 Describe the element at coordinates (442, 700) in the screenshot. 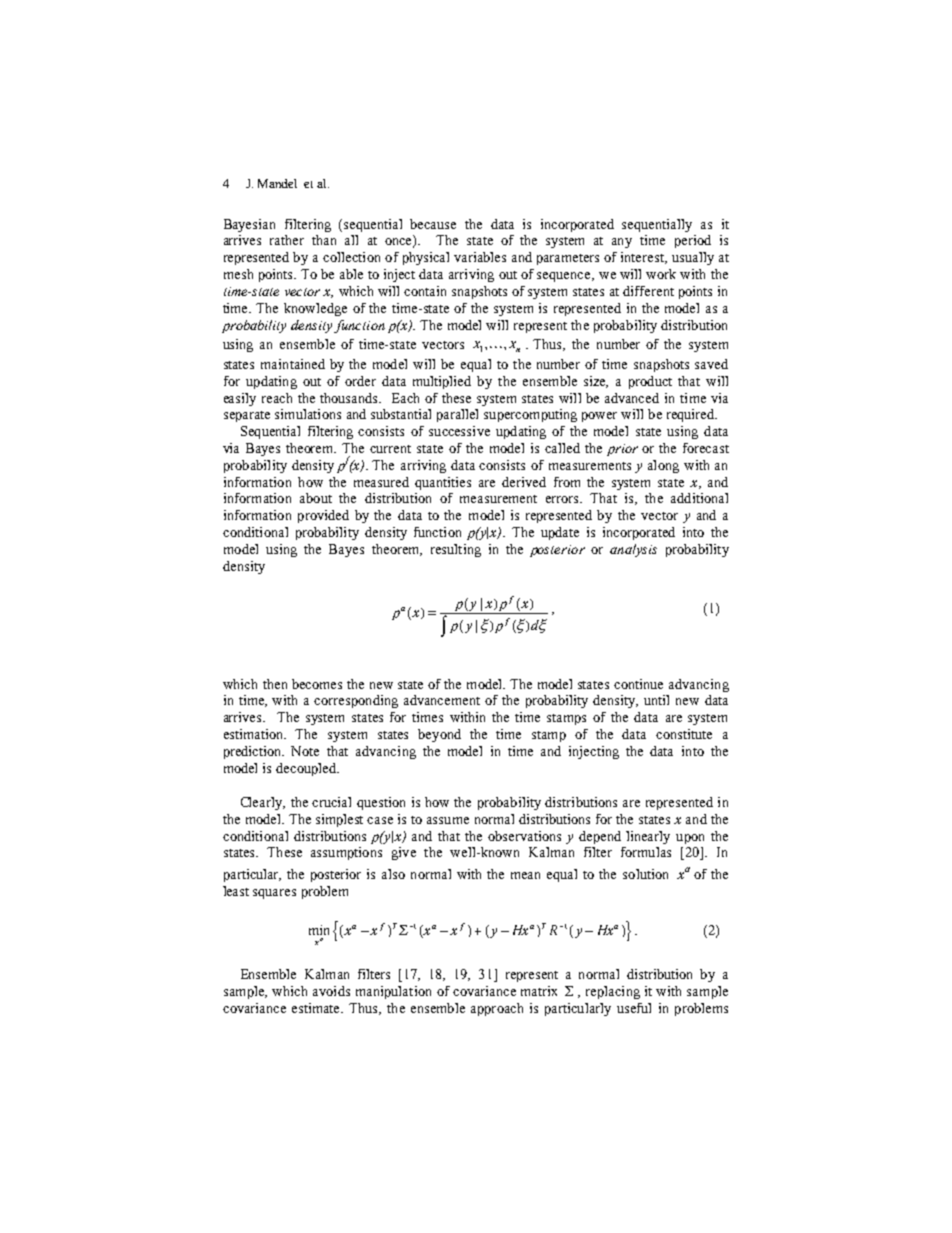

I see `advancement` at that location.
